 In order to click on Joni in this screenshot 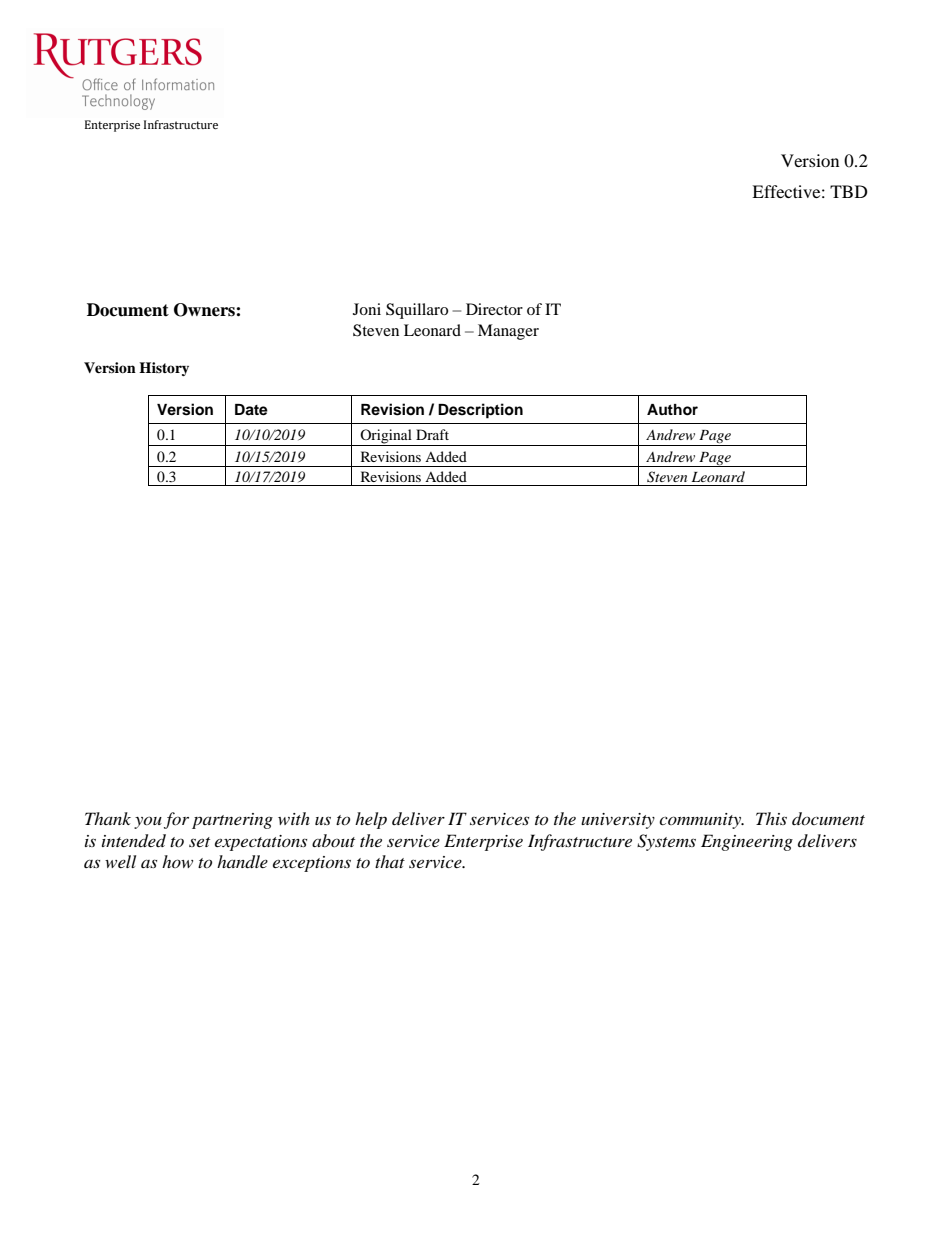, I will do `click(367, 309)`.
